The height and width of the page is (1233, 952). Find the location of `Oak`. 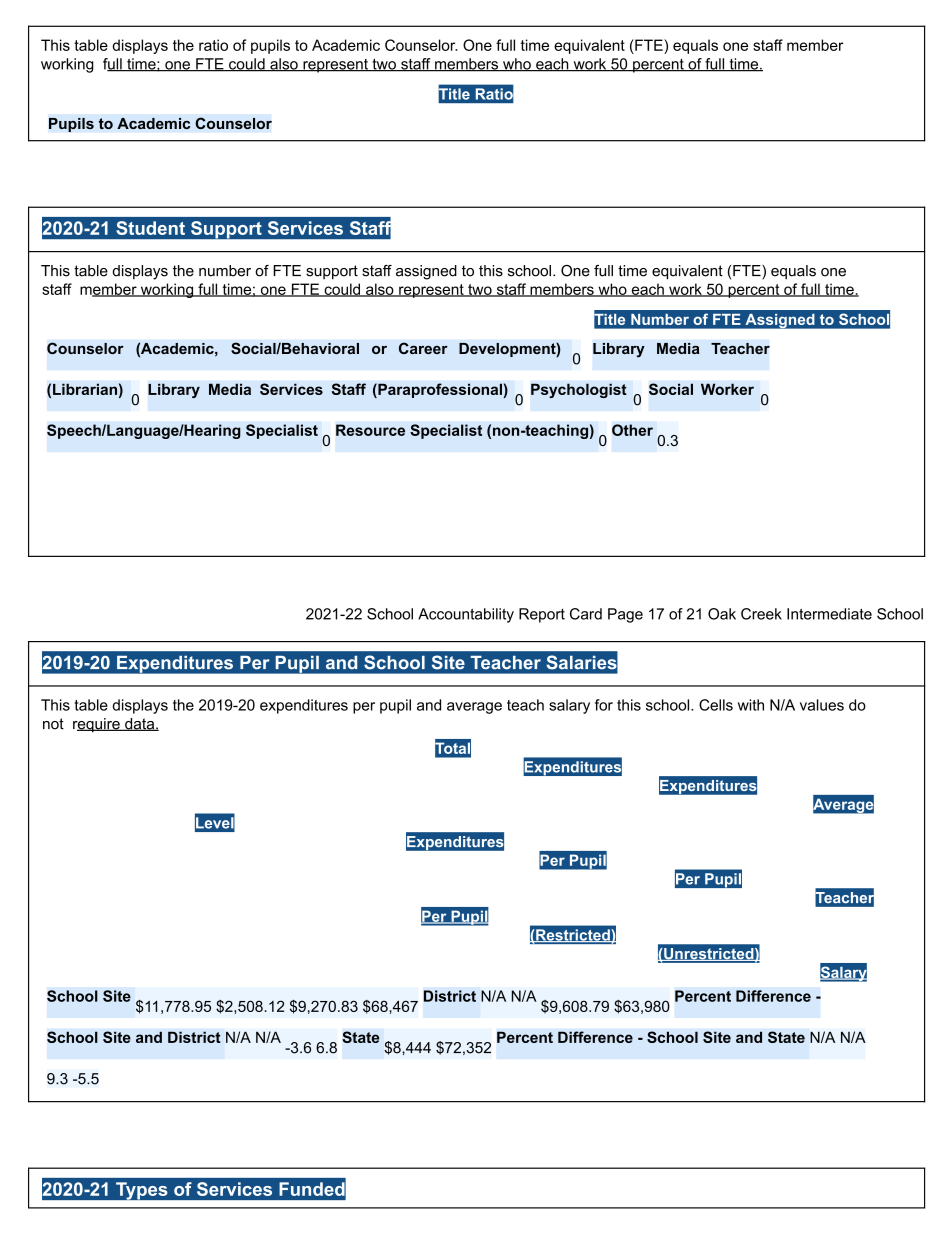

Oak is located at coordinates (722, 614).
